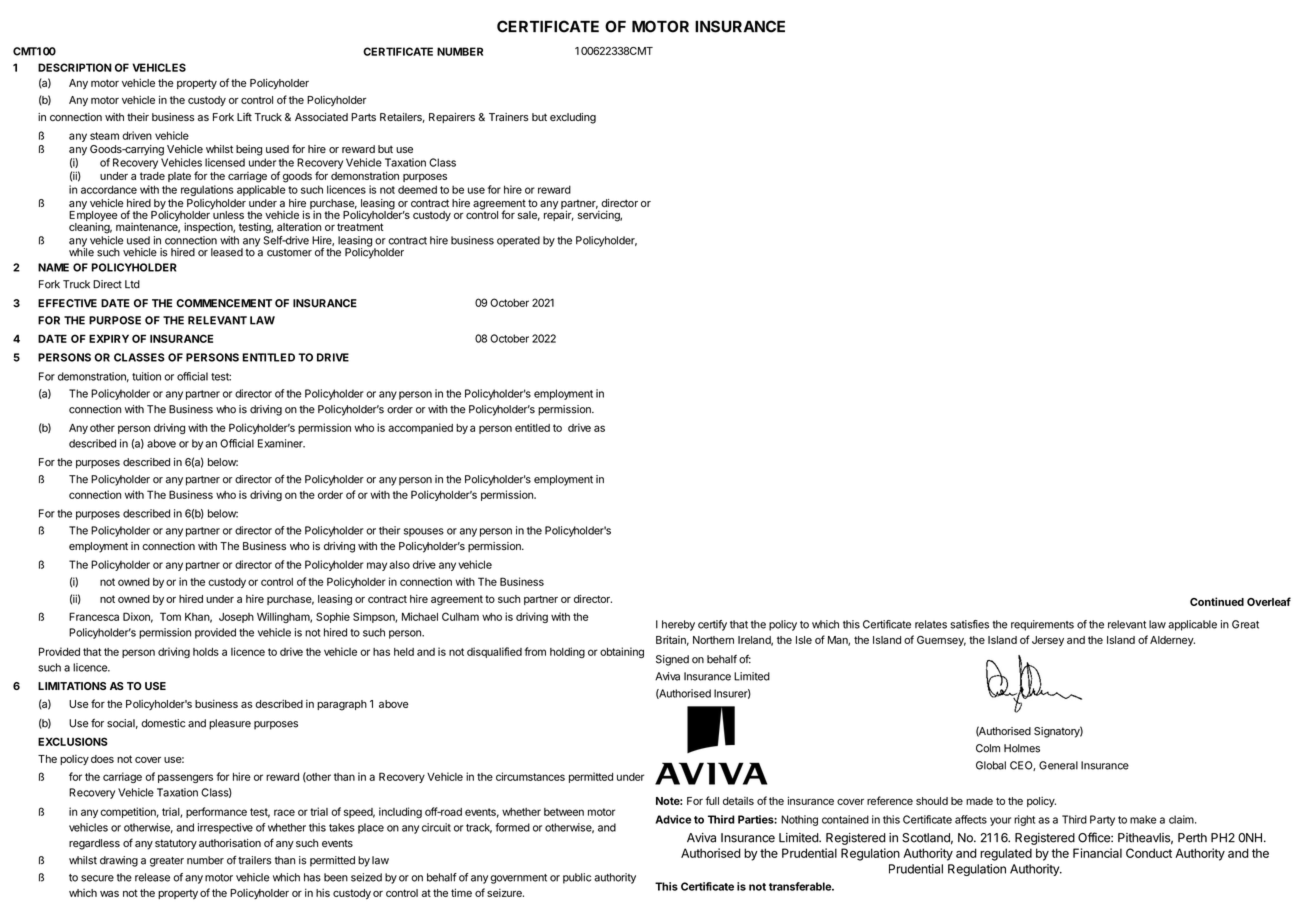 Image resolution: width=1307 pixels, height=924 pixels. What do you see at coordinates (152, 877) in the image?
I see `release` at bounding box center [152, 877].
